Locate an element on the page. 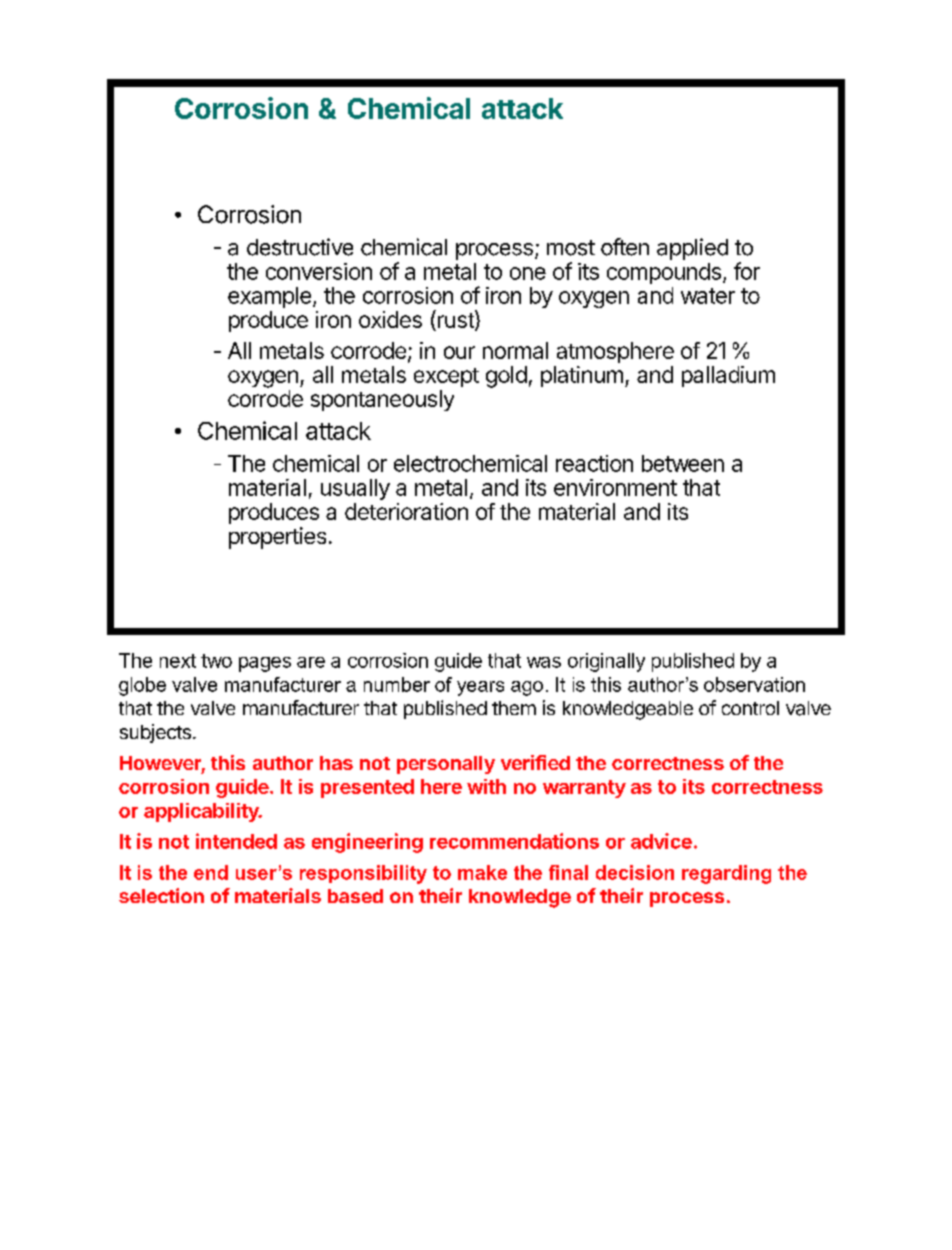  deterioration is located at coordinates (406, 511).
